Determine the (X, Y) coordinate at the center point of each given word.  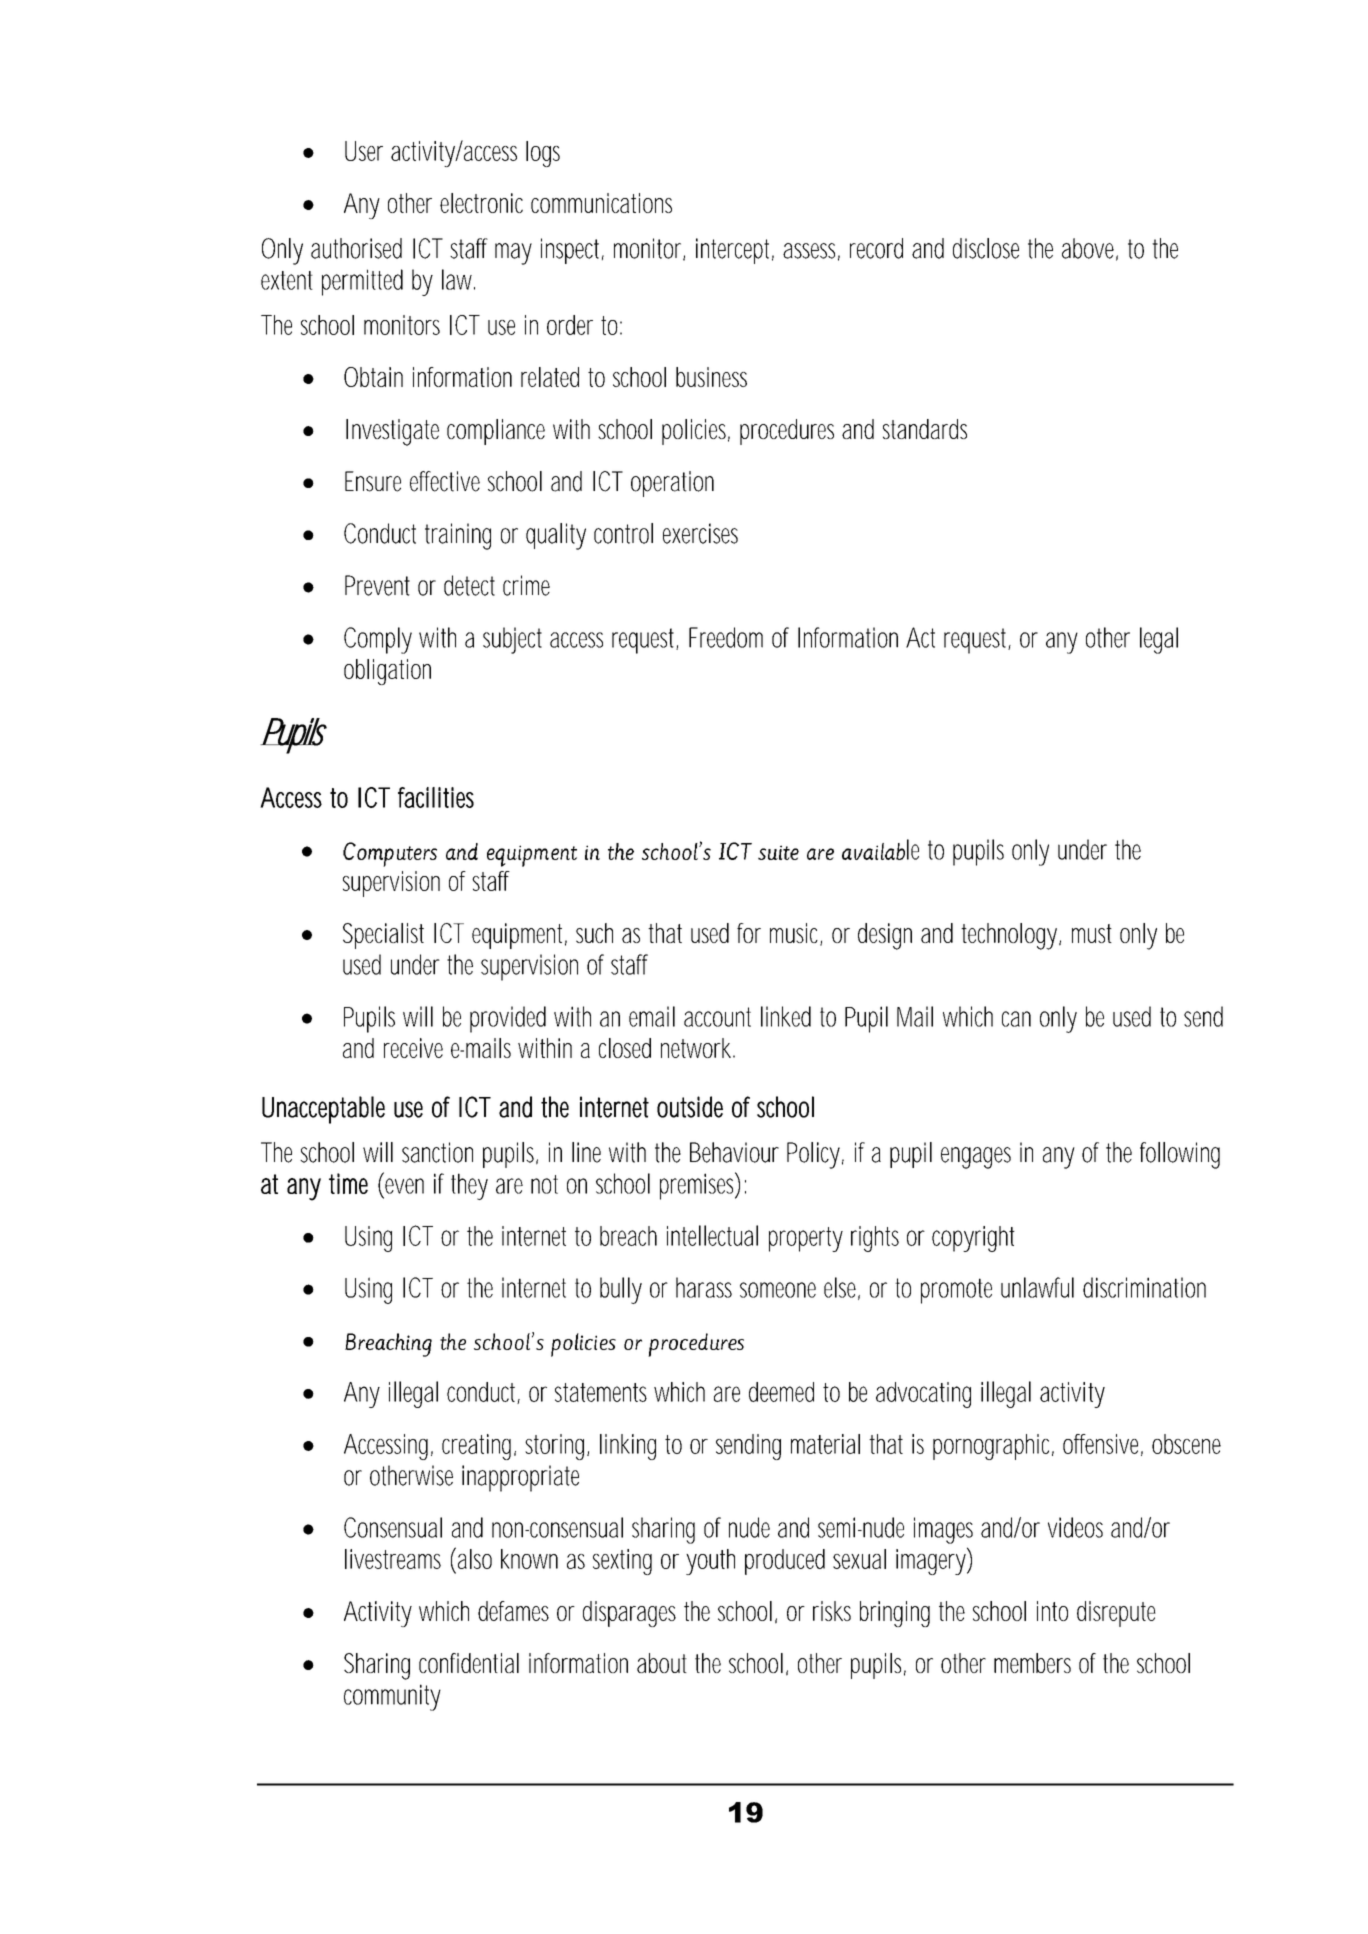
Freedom (726, 637)
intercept (735, 251)
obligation (387, 672)
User (364, 151)
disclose (986, 248)
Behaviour (734, 1152)
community (392, 1697)
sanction (437, 1152)
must (1092, 933)
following (1180, 1155)
